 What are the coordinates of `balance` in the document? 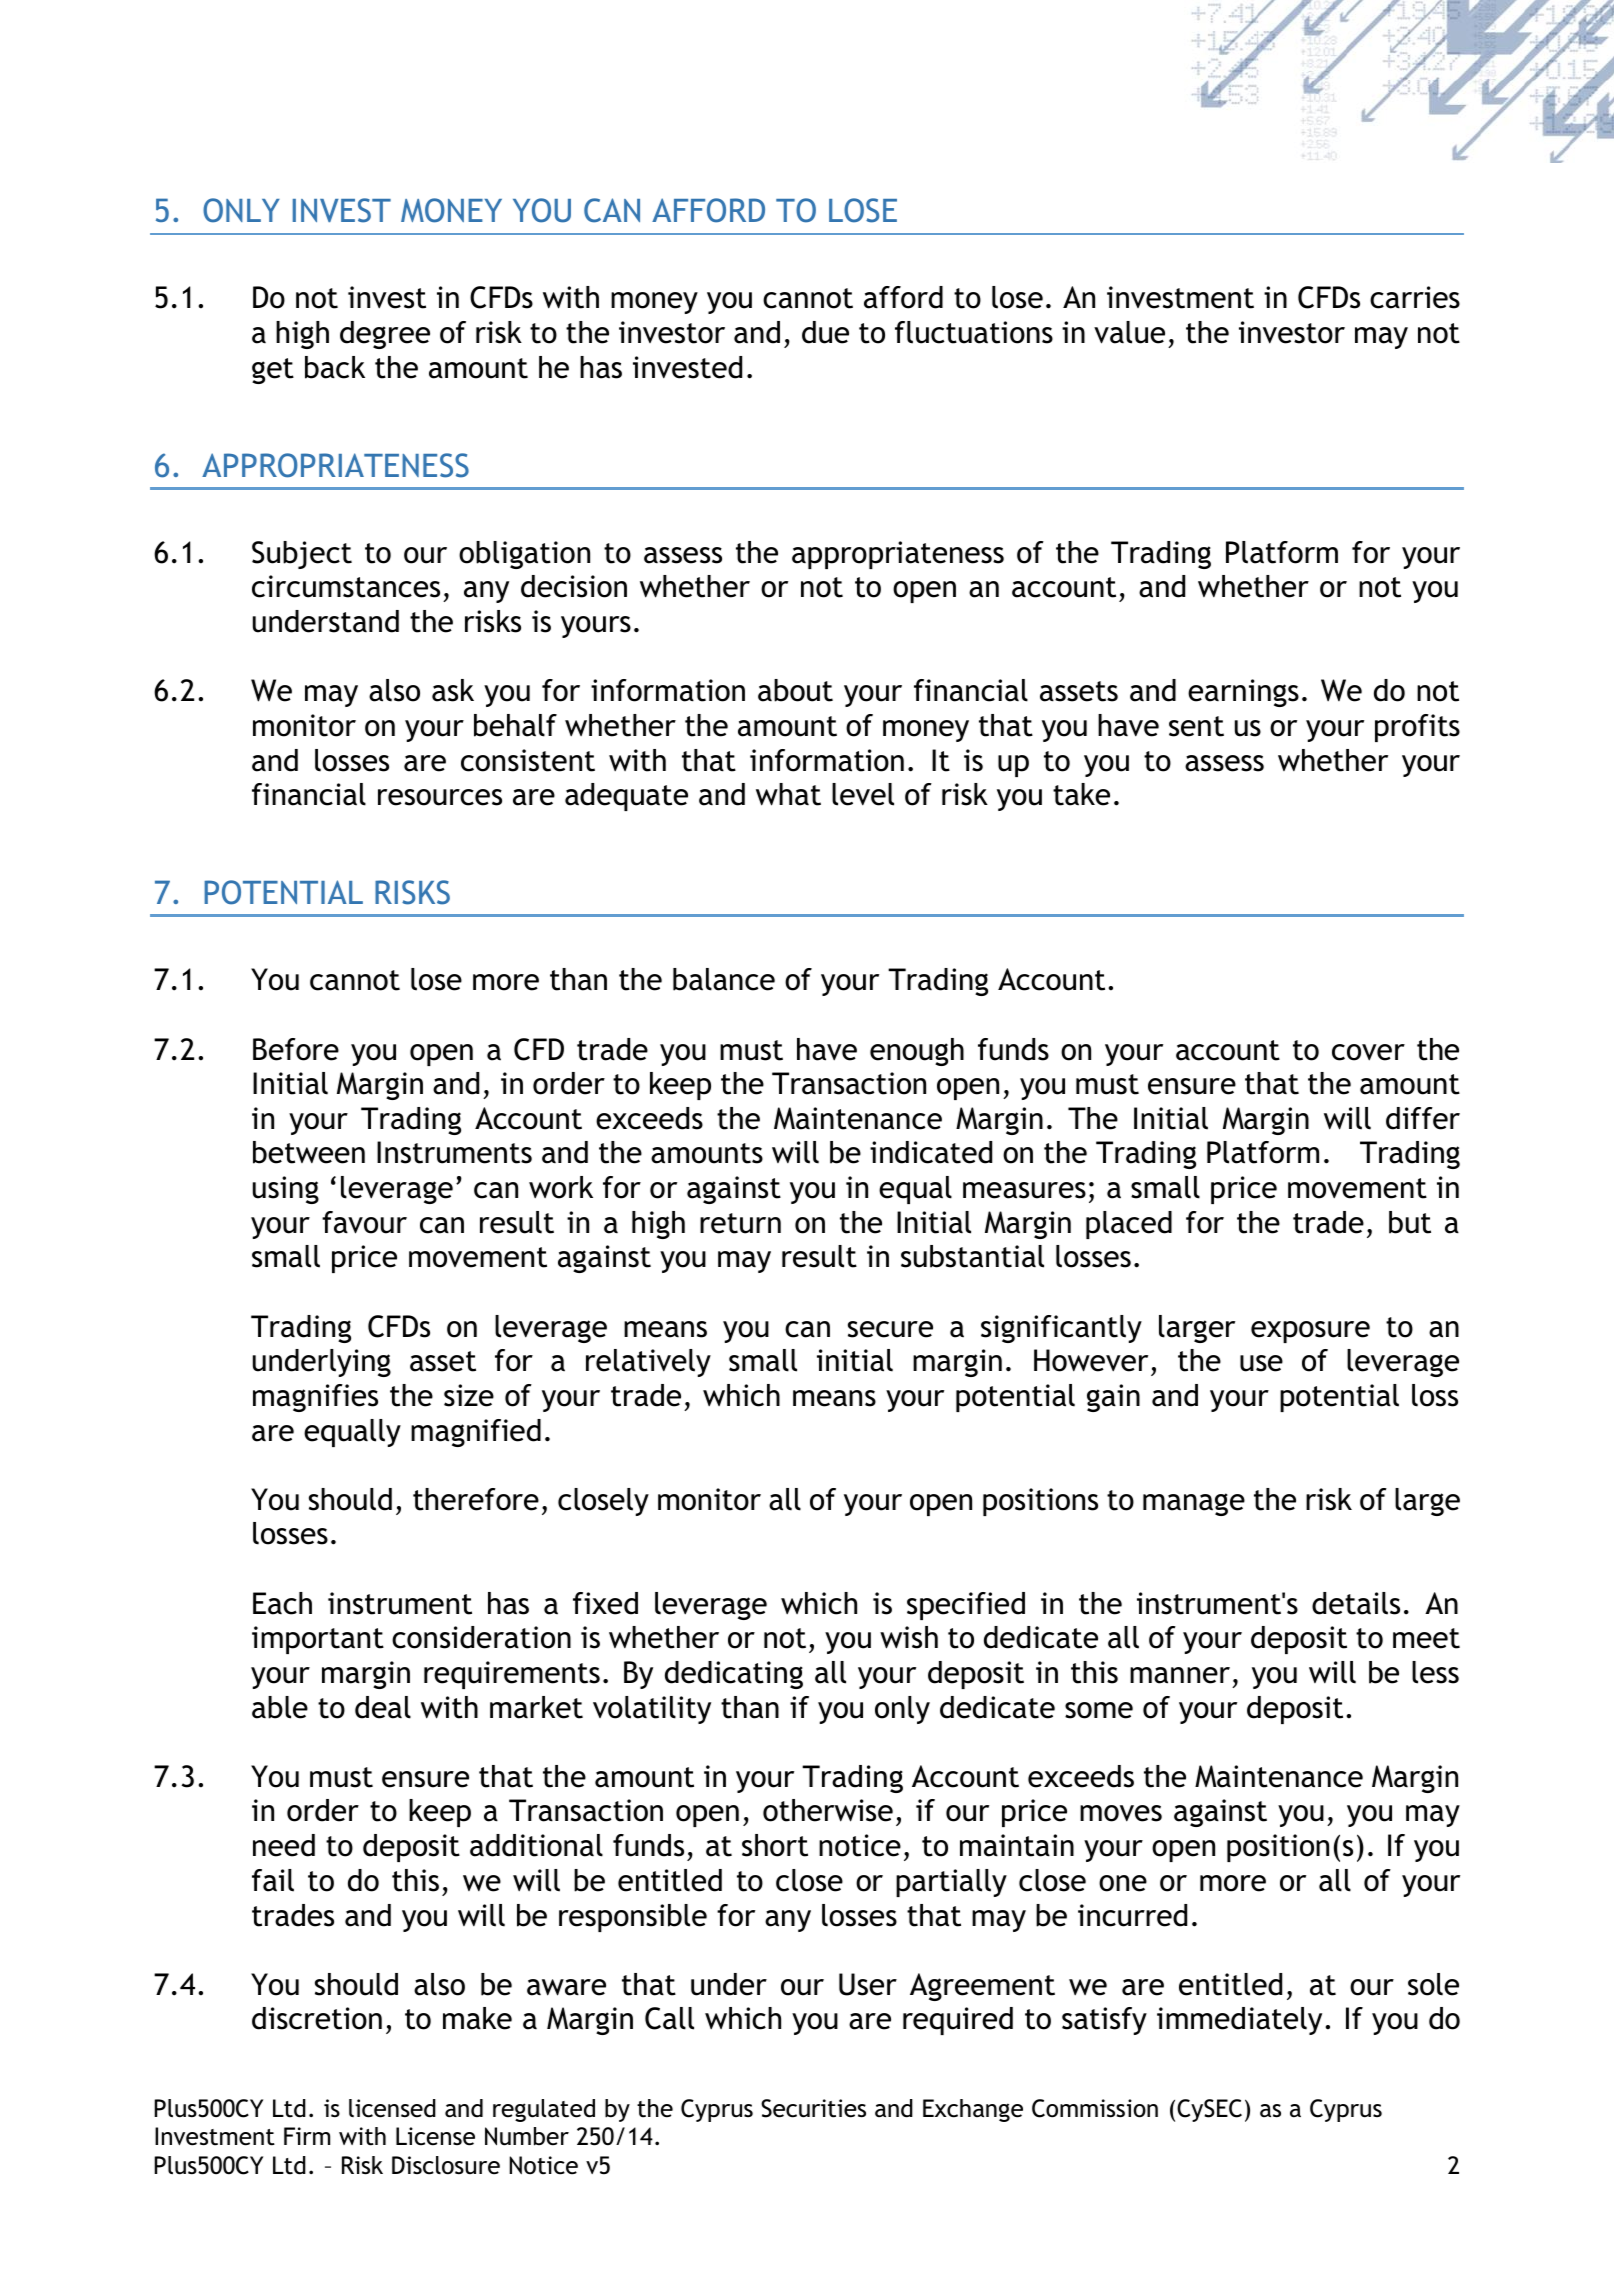 It's located at (724, 979).
